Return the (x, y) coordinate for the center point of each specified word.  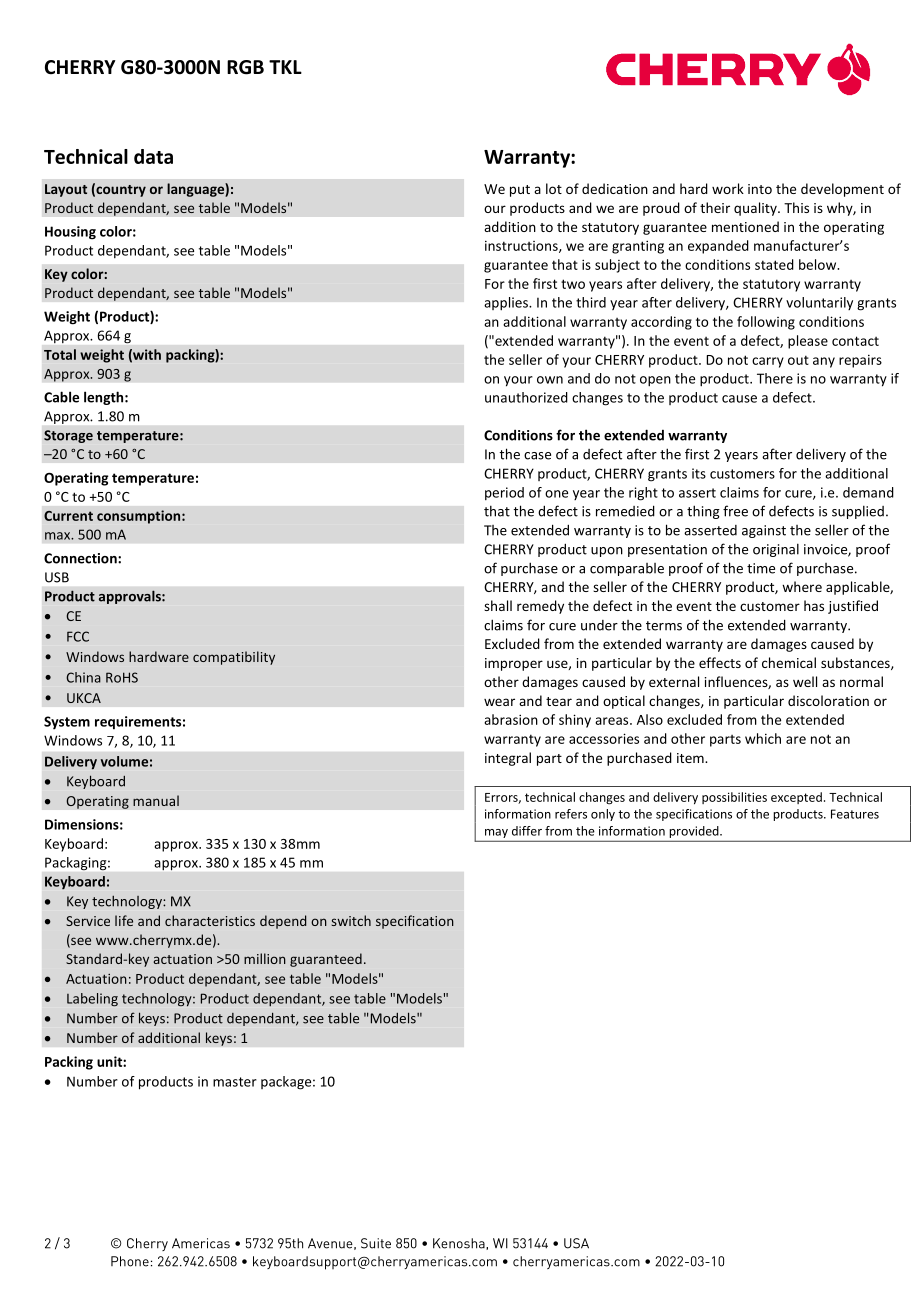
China (83, 677)
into (760, 189)
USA (576, 1243)
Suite (376, 1243)
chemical (789, 662)
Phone (130, 1261)
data (153, 156)
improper (514, 664)
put (520, 191)
